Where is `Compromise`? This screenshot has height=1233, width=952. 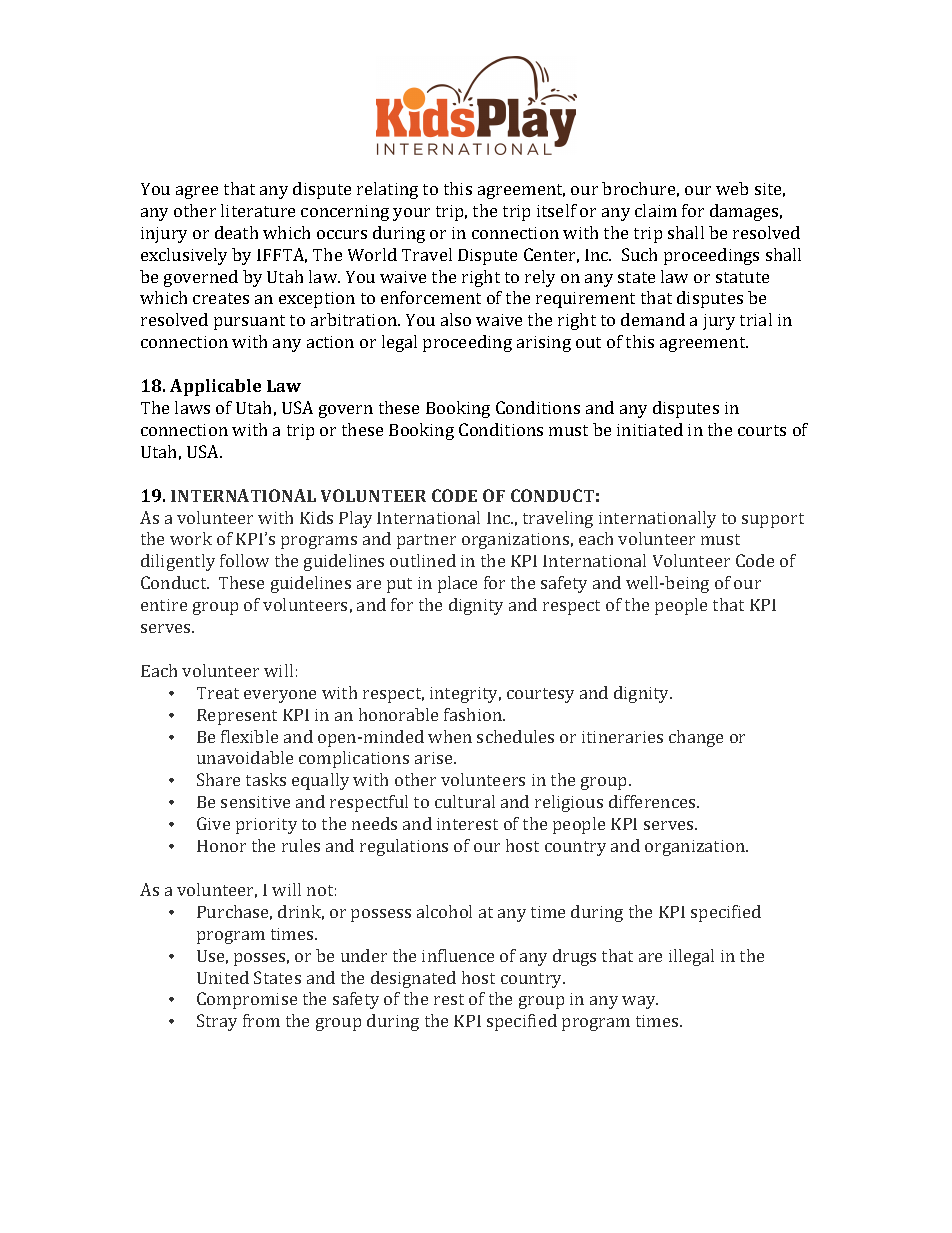 Compromise is located at coordinates (247, 1000).
